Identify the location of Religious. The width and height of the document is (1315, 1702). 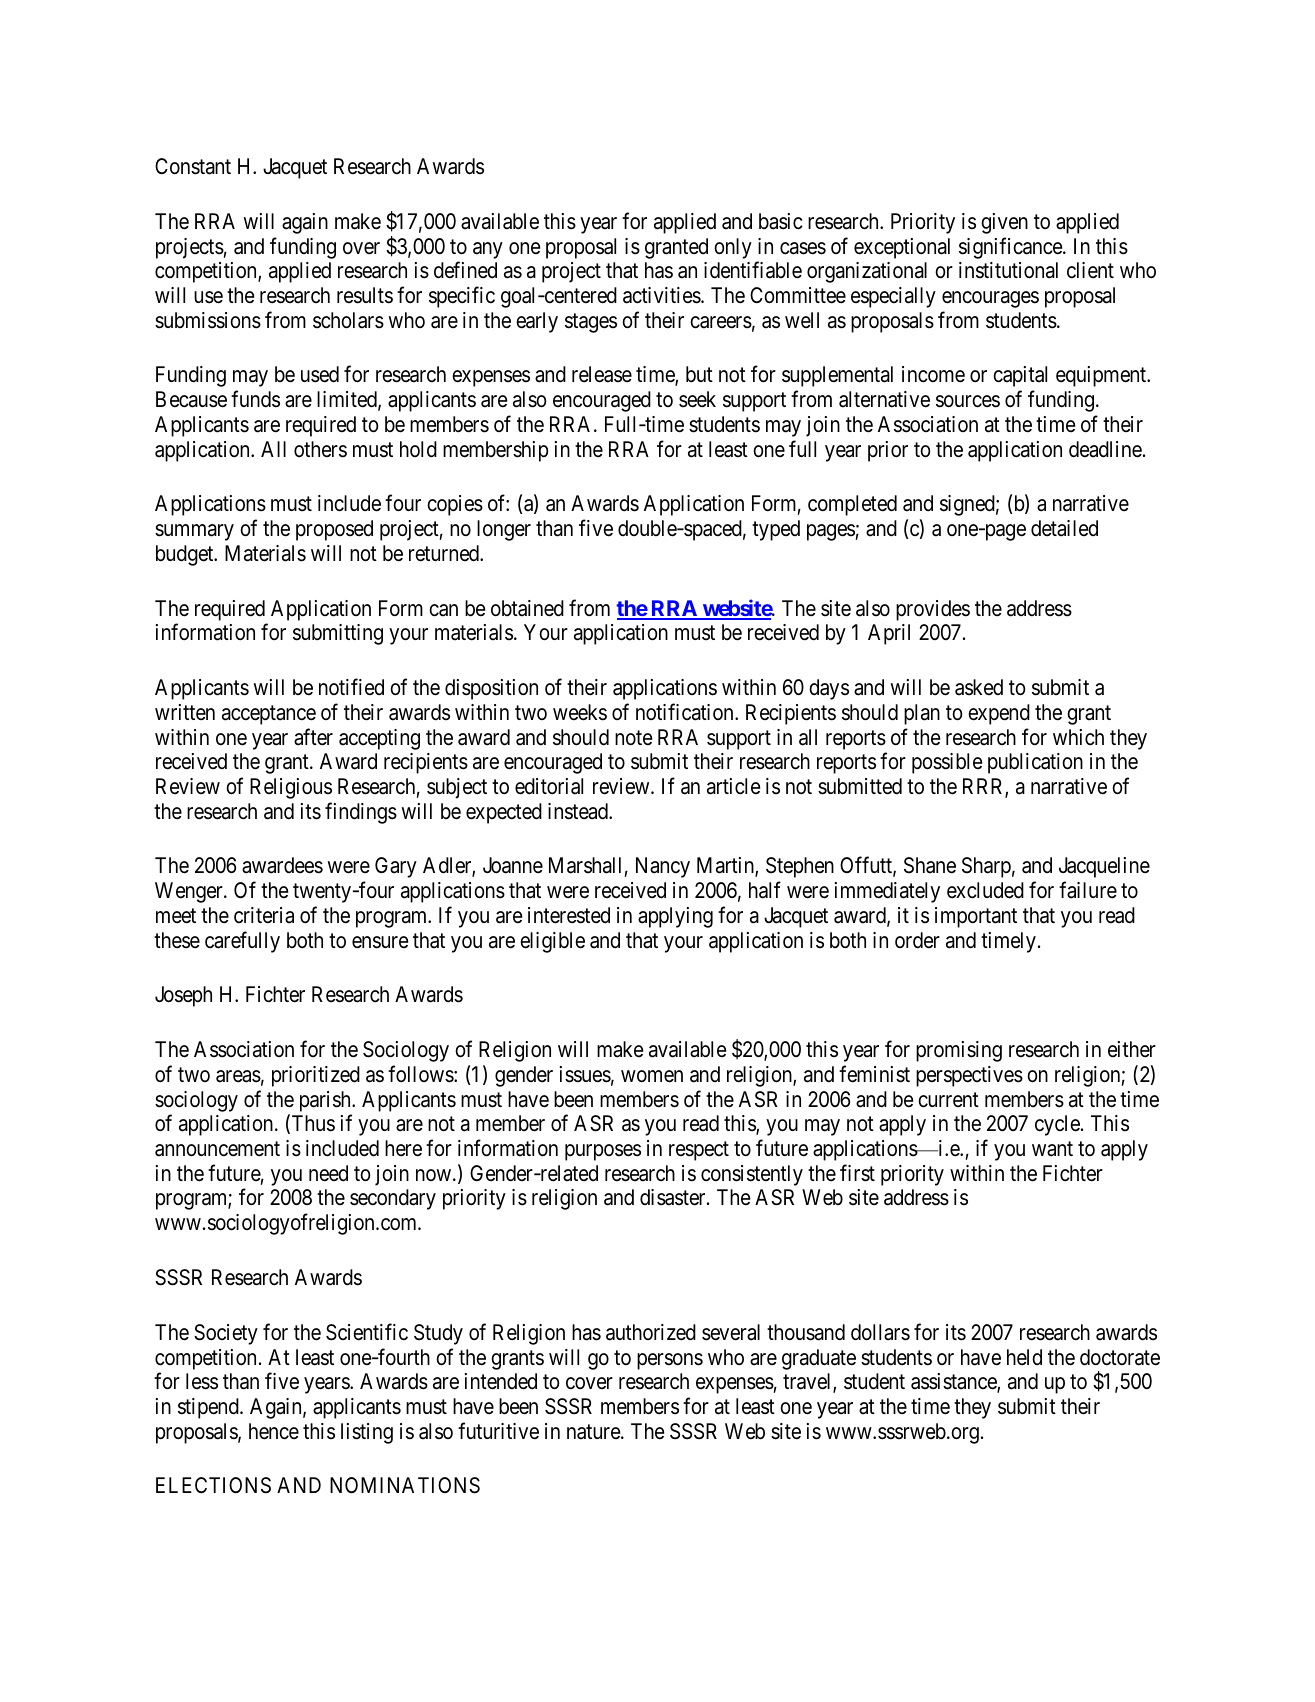
(291, 788).
